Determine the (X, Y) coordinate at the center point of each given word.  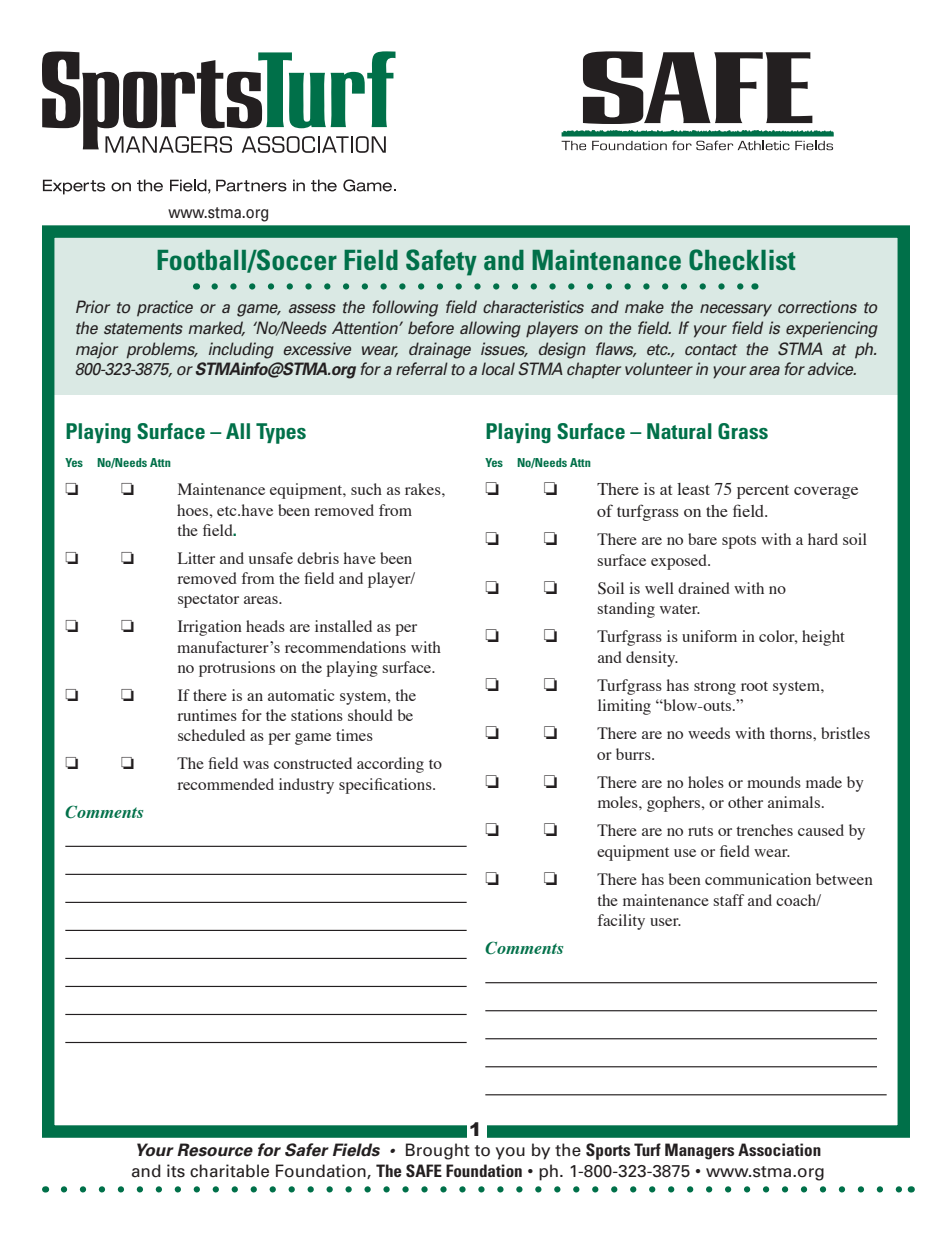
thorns (792, 733)
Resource (215, 1150)
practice (165, 308)
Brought (438, 1151)
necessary (736, 310)
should (370, 715)
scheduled (211, 735)
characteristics (533, 306)
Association (779, 1149)
